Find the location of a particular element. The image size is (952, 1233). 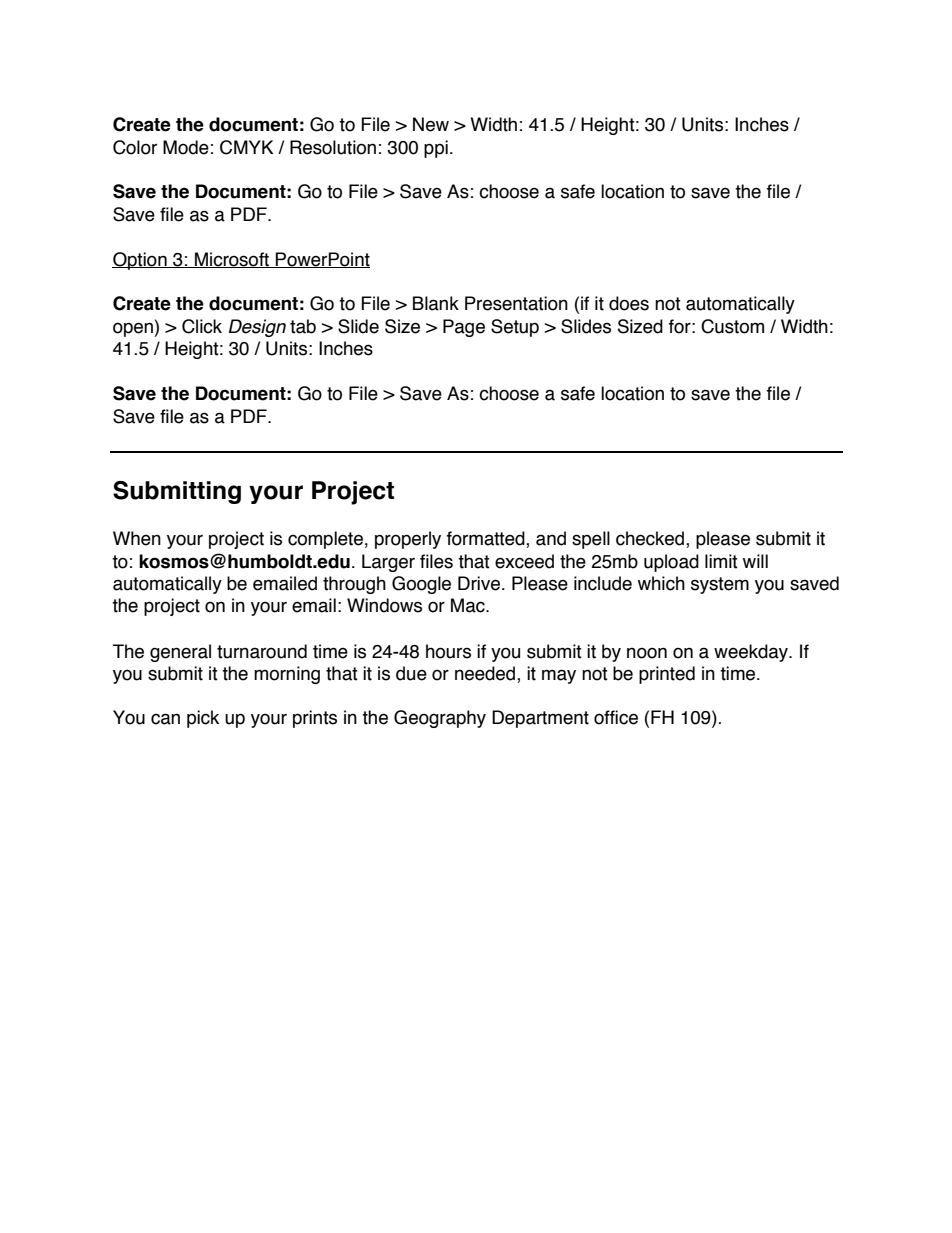

Geography is located at coordinates (440, 719).
